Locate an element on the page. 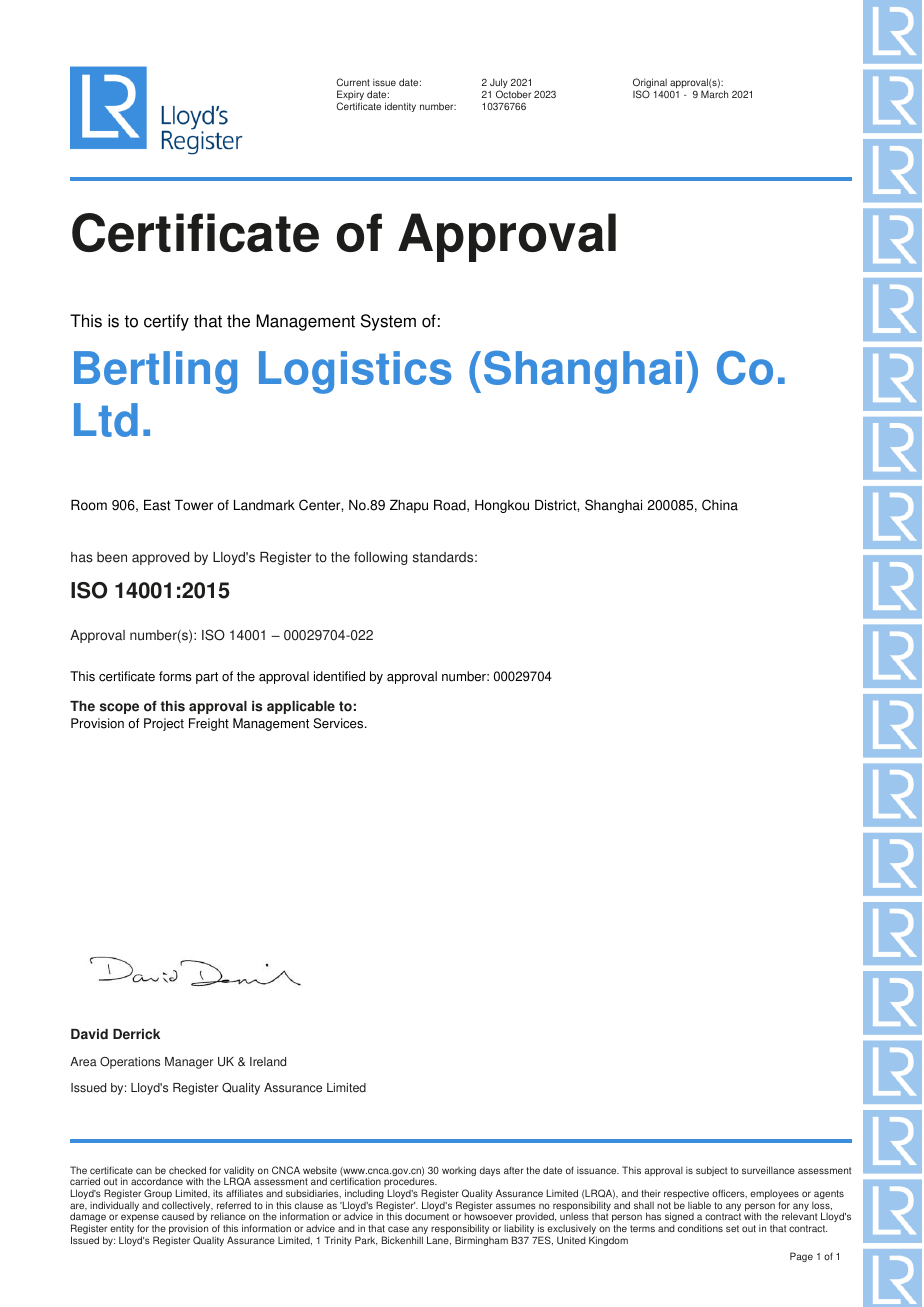 The image size is (924, 1307). China is located at coordinates (720, 505).
